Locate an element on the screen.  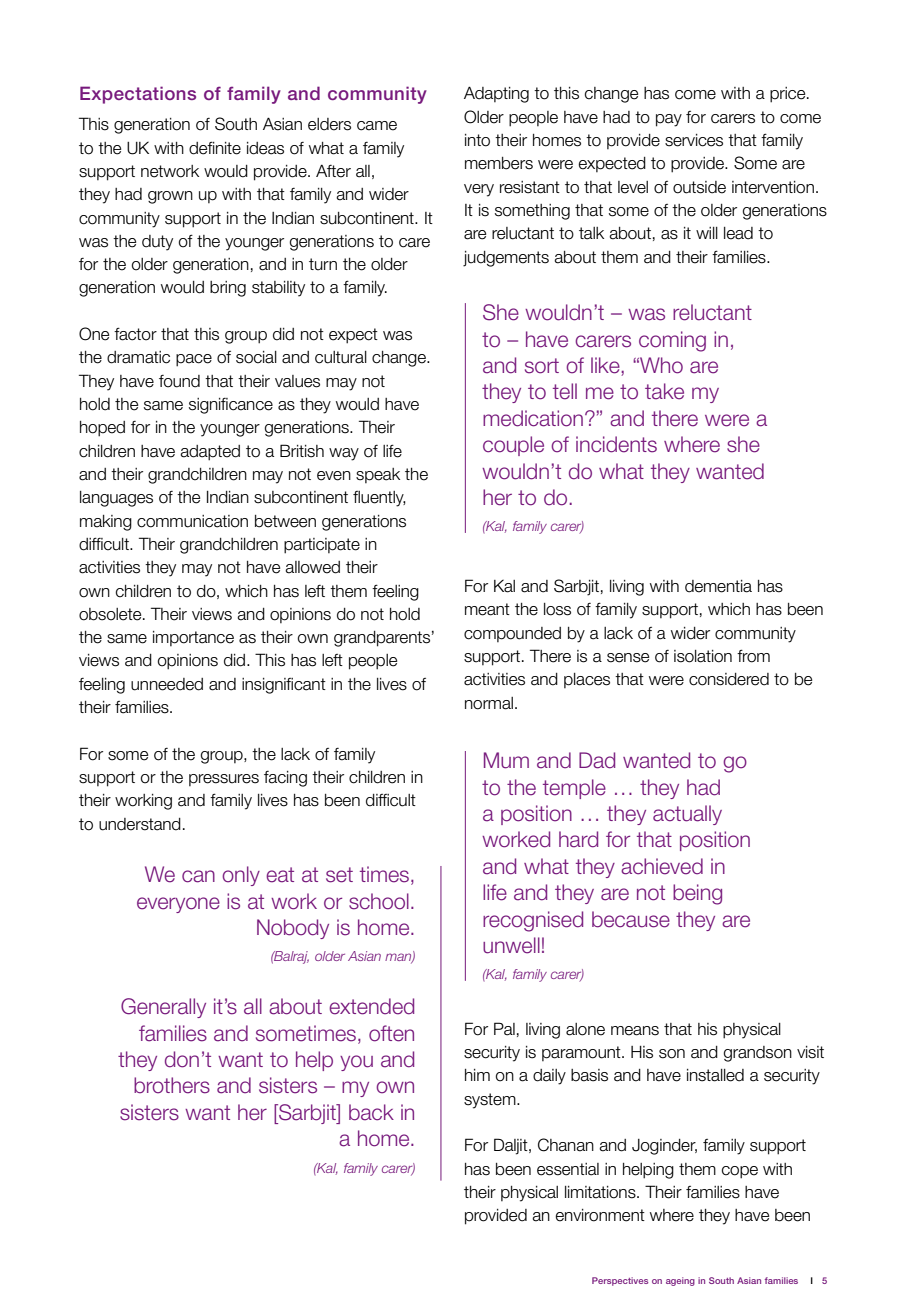
brothers is located at coordinates (172, 1085).
